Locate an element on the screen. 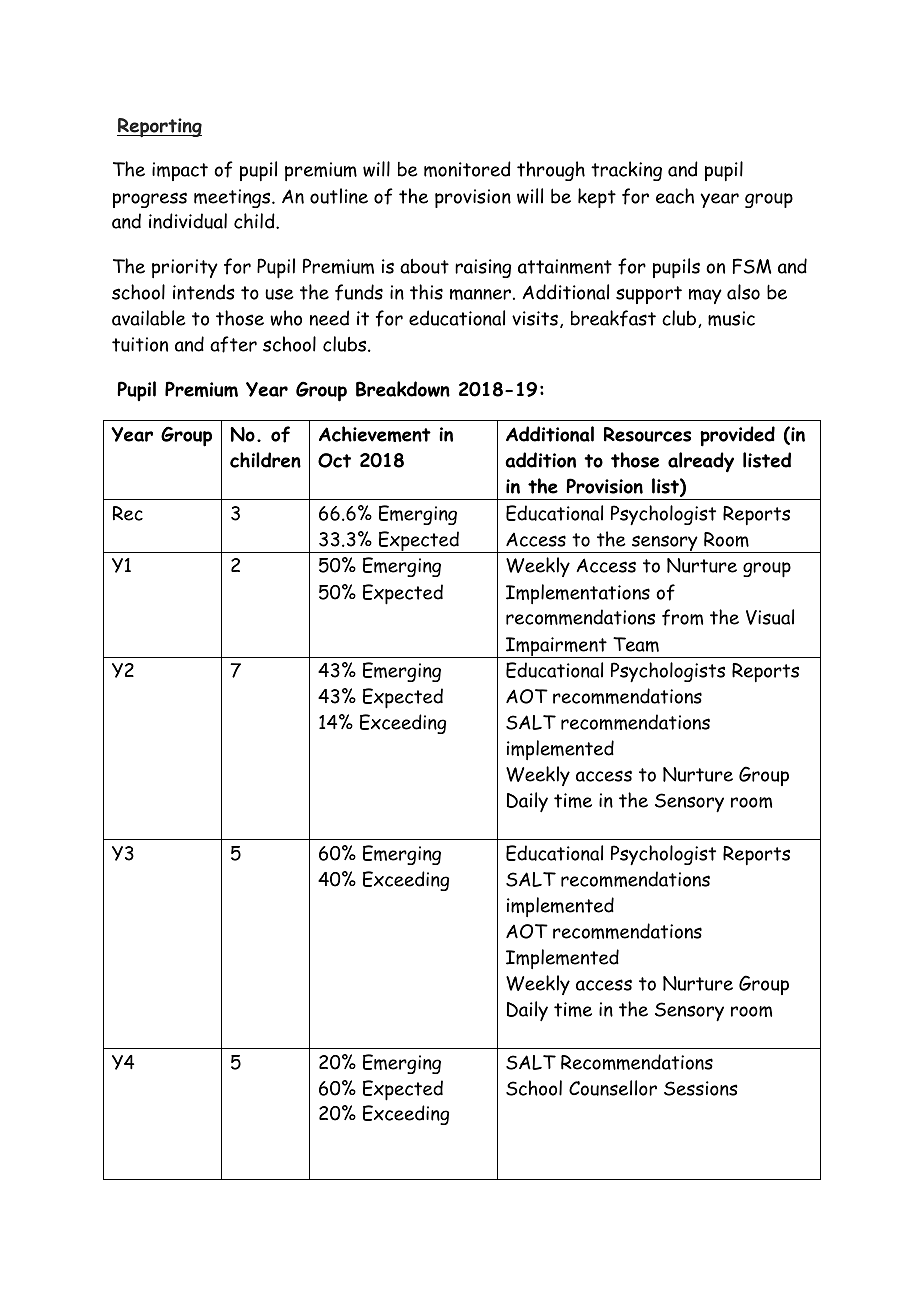  Visual is located at coordinates (770, 617).
